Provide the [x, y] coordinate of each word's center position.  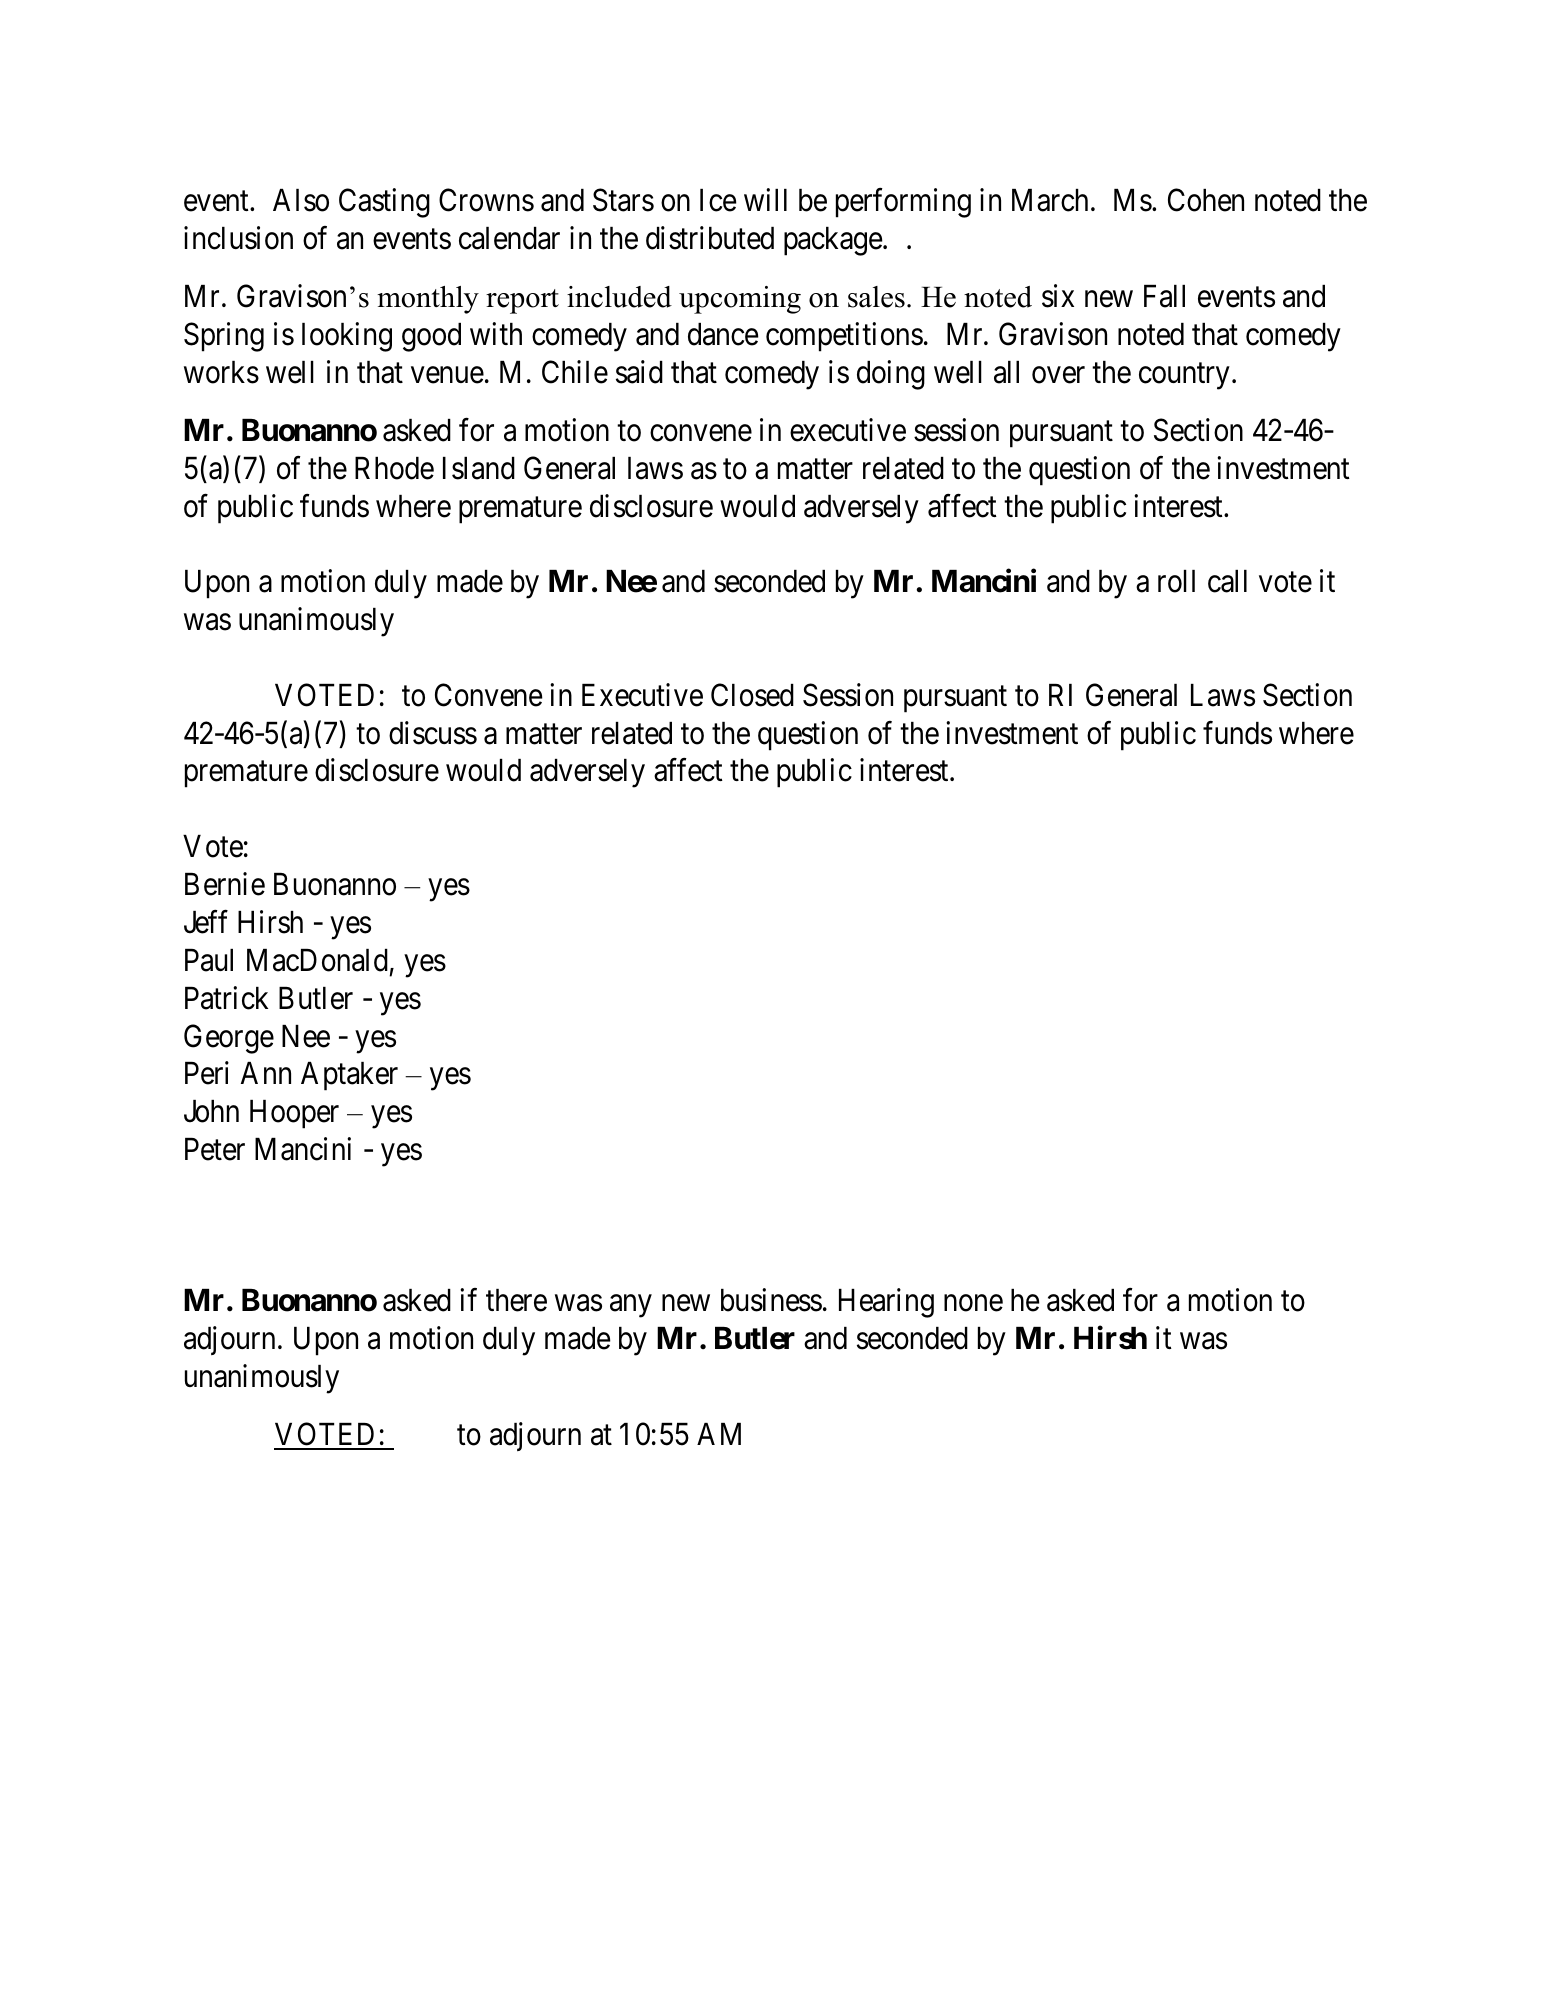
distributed [710, 238]
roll [1176, 581]
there [516, 1300]
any [631, 1306]
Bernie [225, 884]
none [973, 1303]
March [1050, 200]
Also [301, 200]
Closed [752, 695]
